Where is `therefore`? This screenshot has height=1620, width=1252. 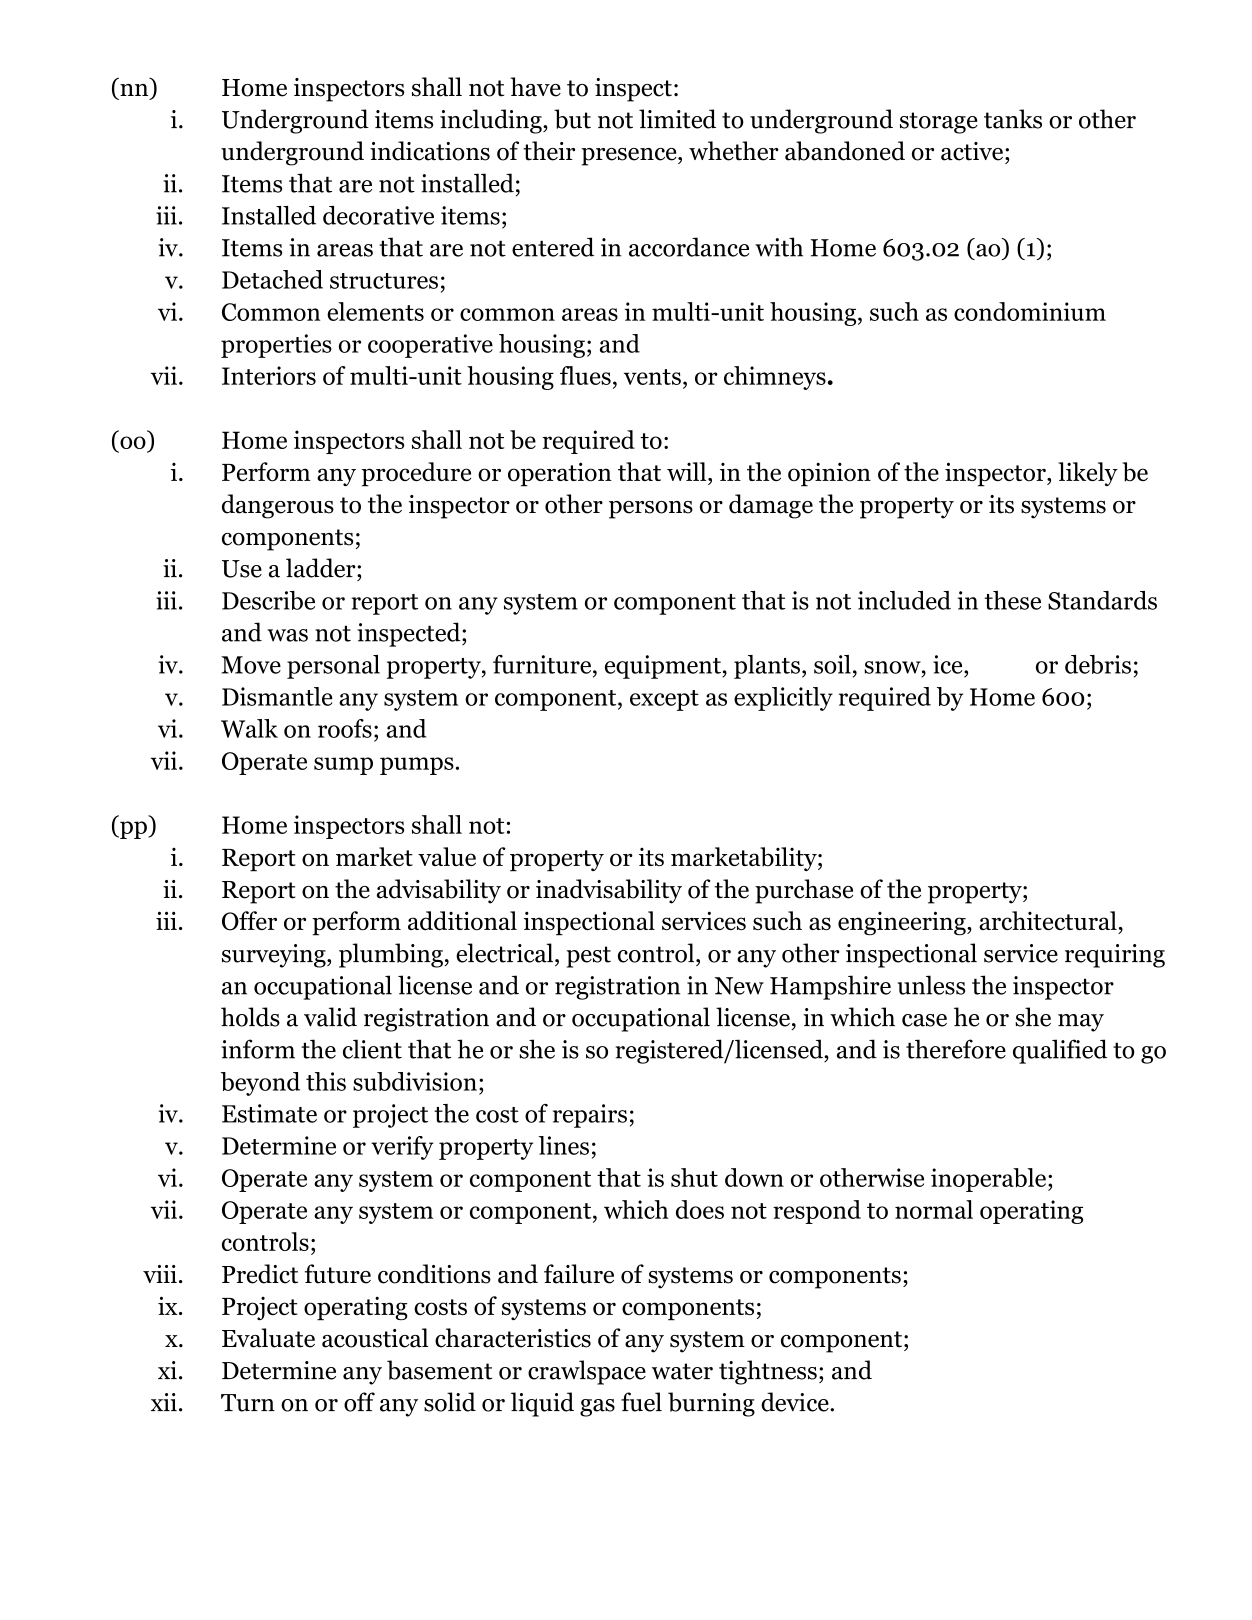 therefore is located at coordinates (956, 1049).
